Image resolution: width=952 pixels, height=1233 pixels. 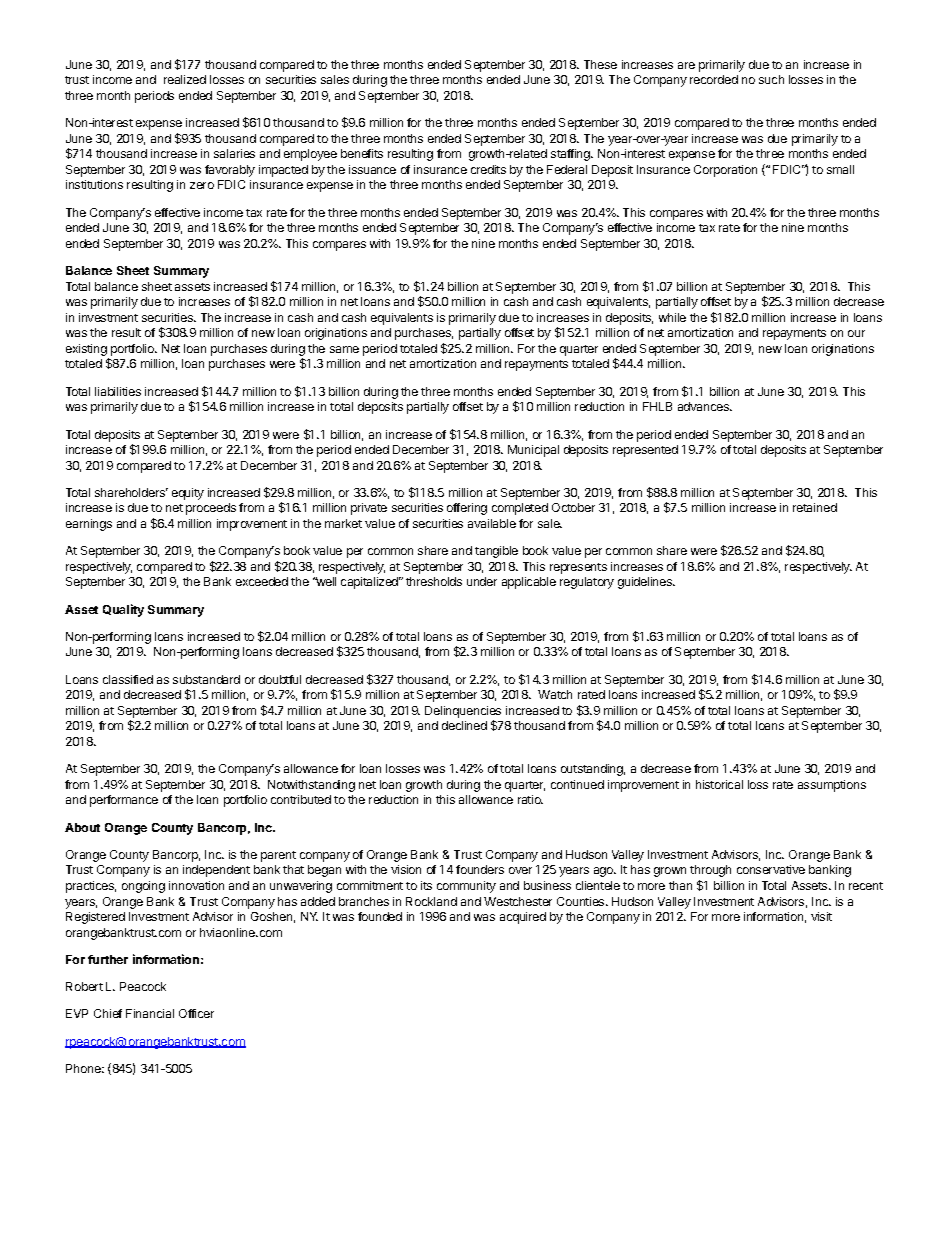 I want to click on acquired, so click(x=523, y=918).
